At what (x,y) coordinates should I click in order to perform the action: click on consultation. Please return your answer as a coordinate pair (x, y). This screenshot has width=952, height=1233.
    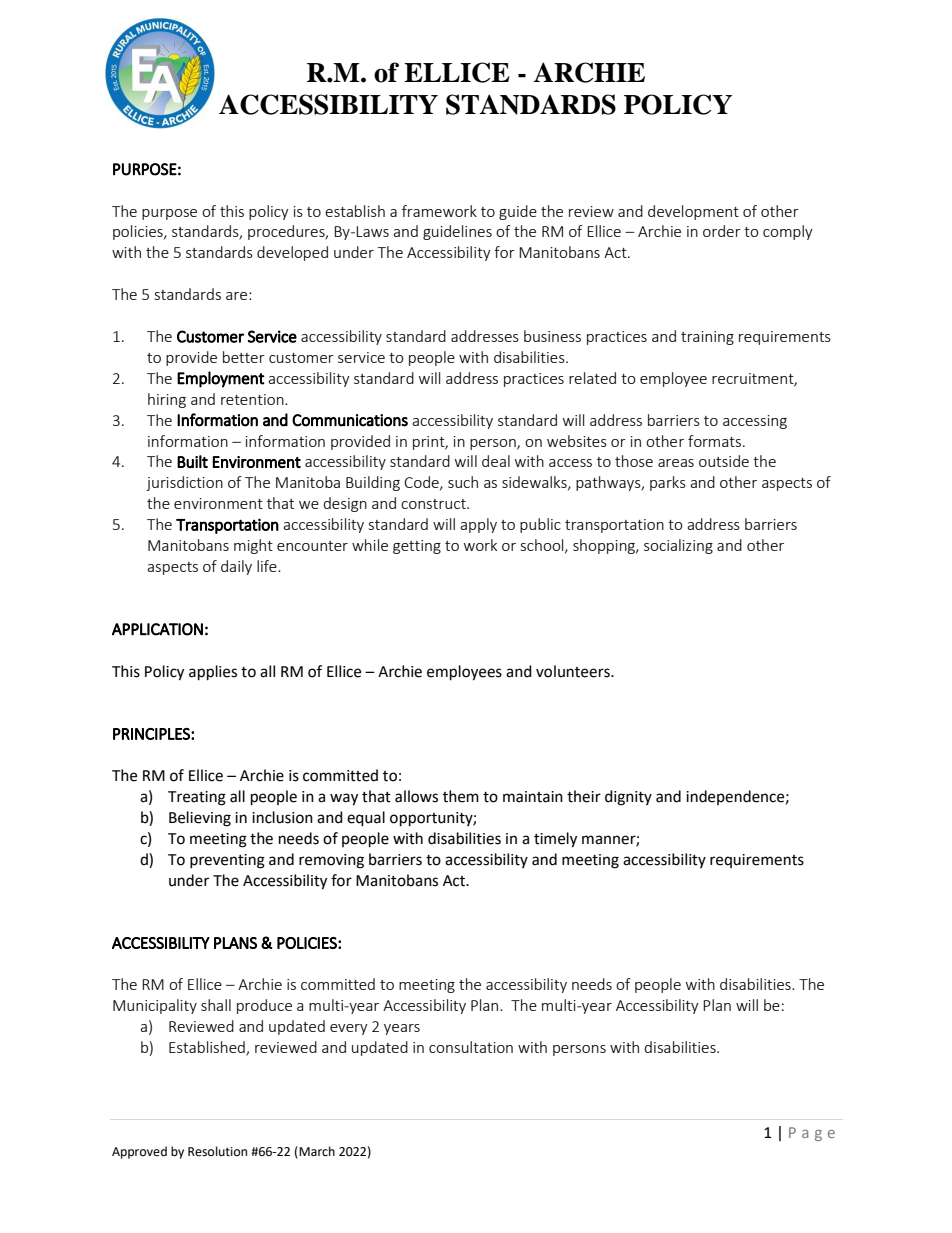
    Looking at the image, I should click on (471, 1047).
